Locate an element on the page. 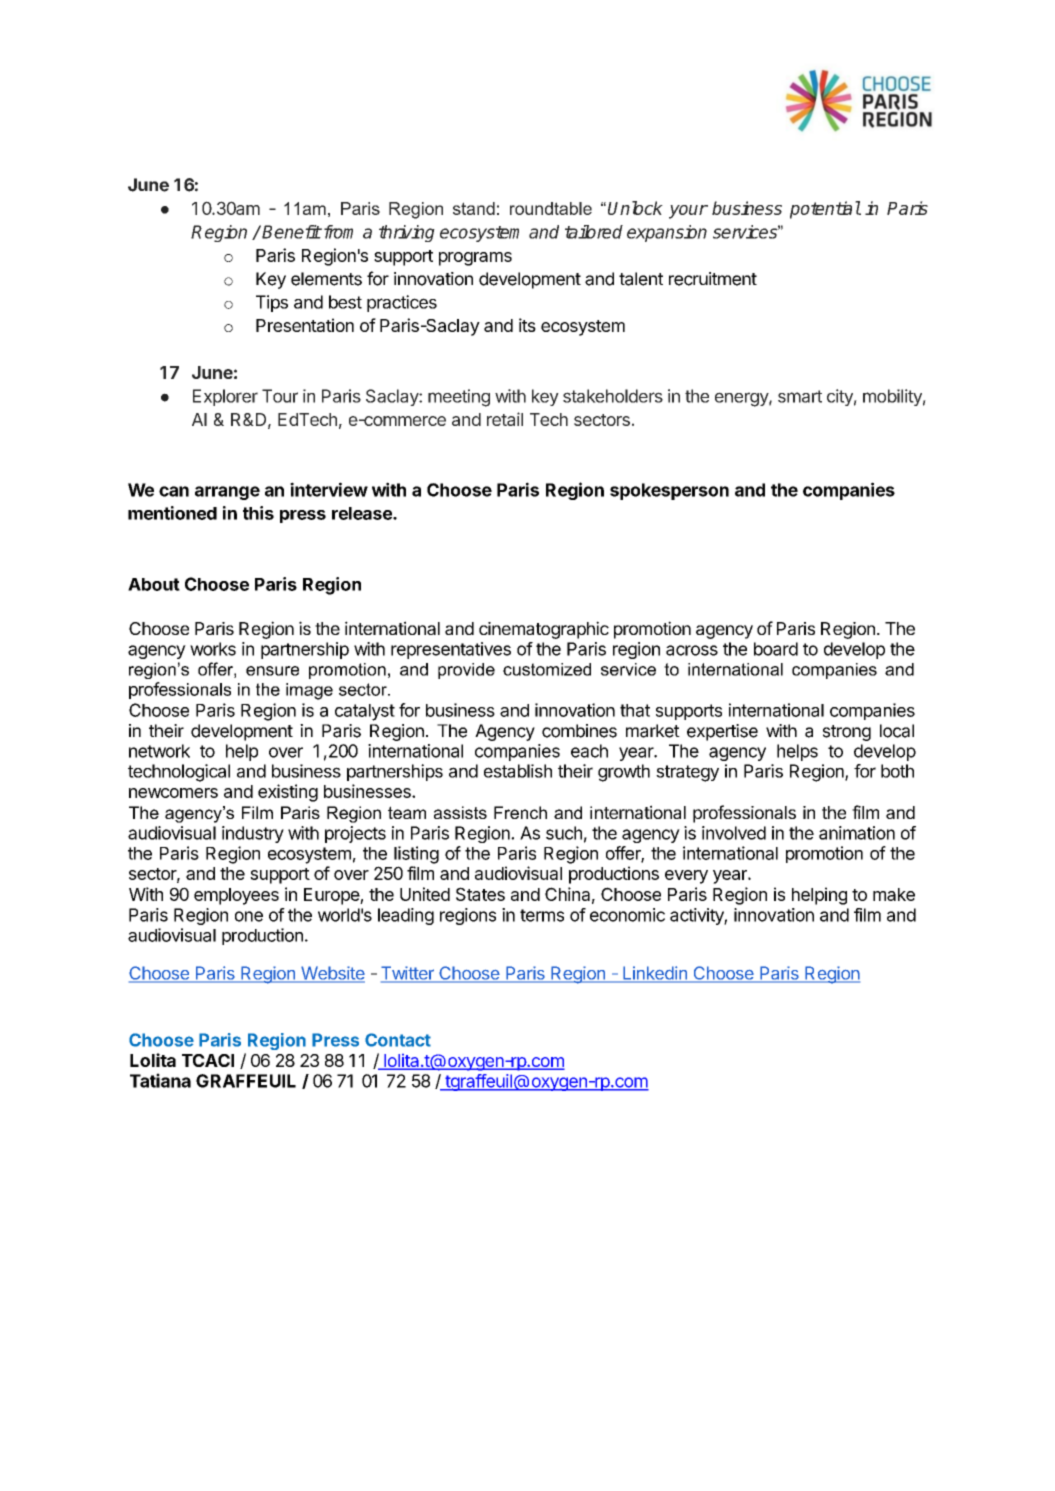 The height and width of the image is (1491, 1055). works is located at coordinates (213, 649).
